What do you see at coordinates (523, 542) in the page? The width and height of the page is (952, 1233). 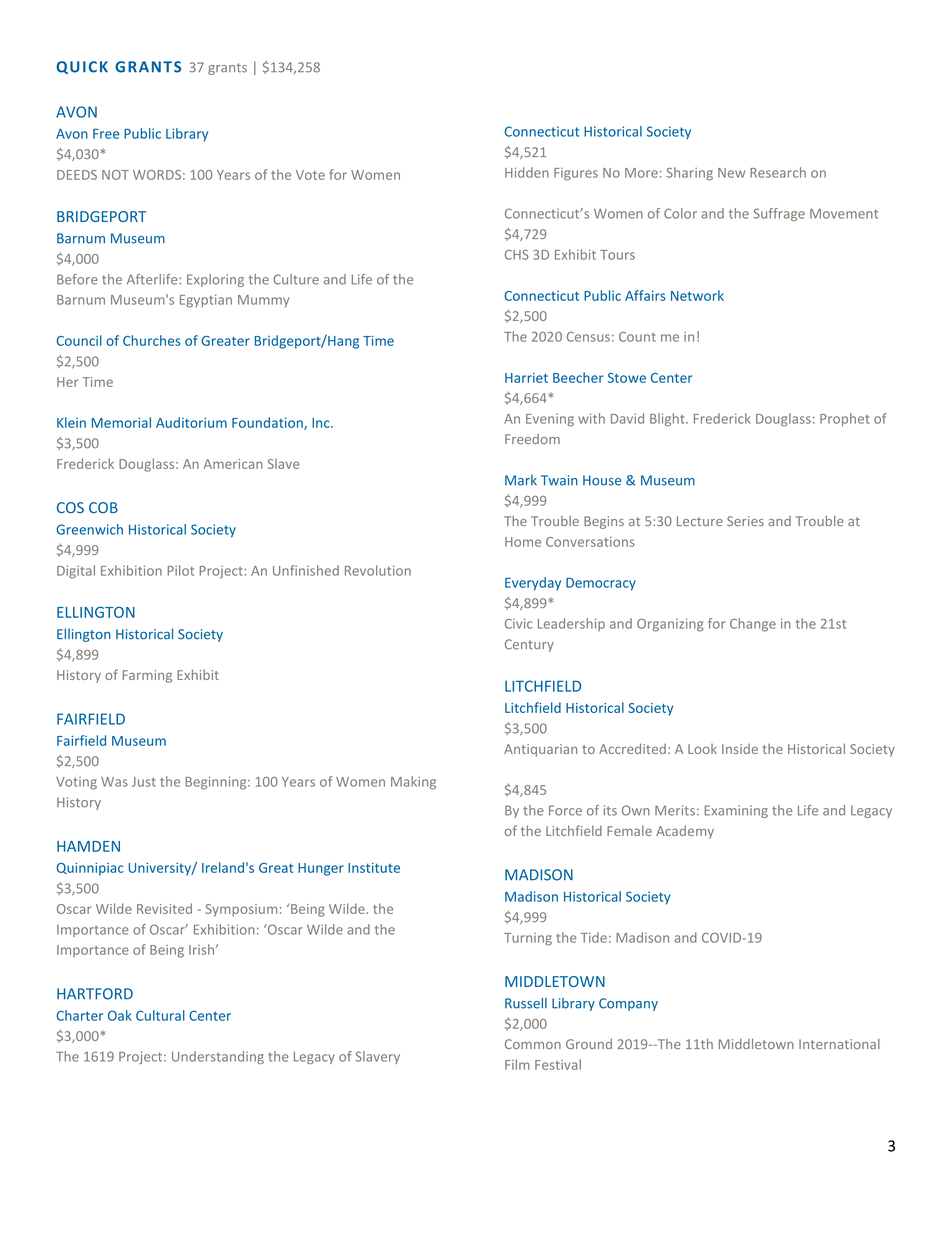 I see `Home` at bounding box center [523, 542].
